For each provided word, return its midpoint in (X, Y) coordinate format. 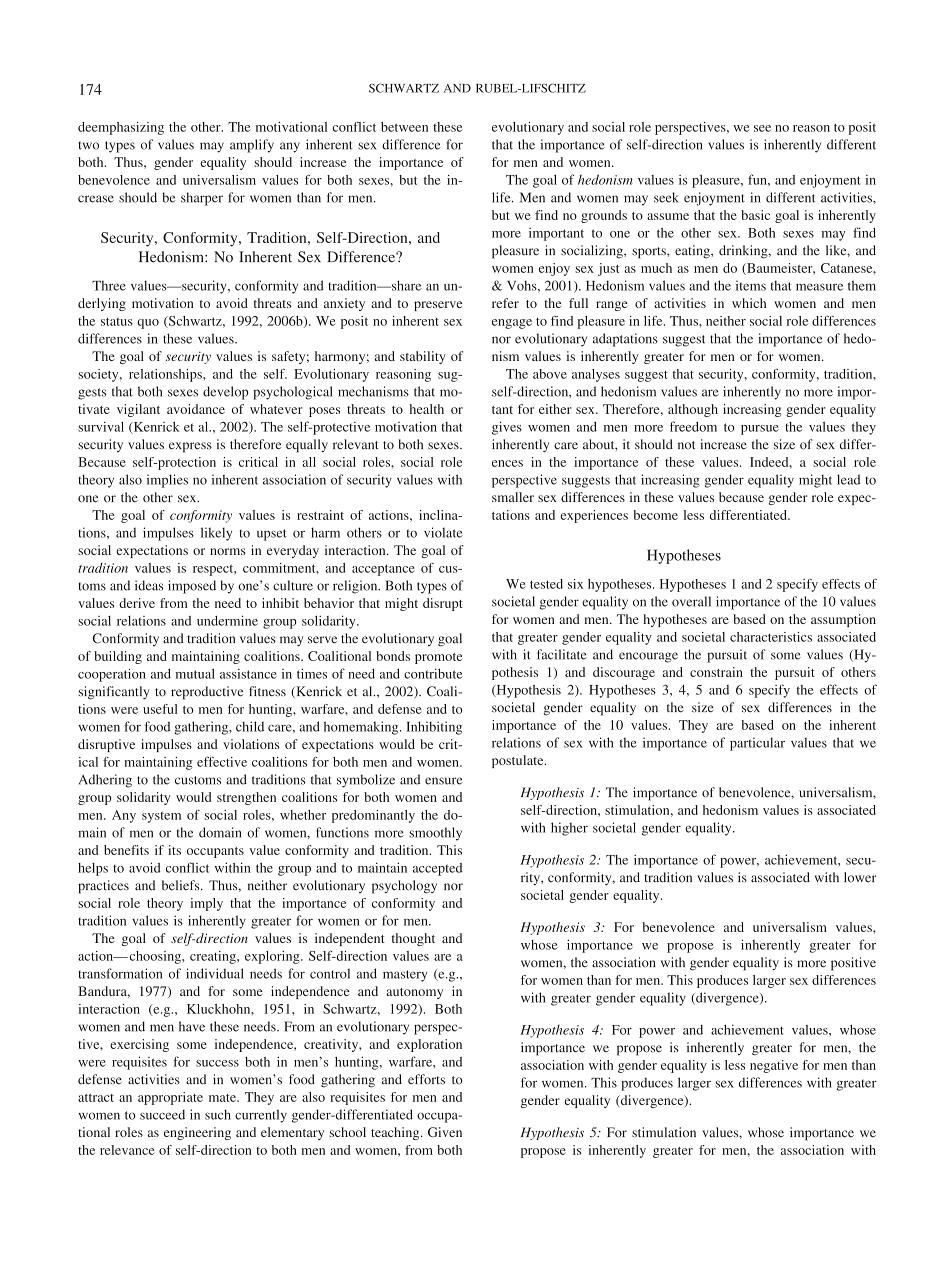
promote (438, 658)
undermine (227, 620)
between (404, 127)
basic (755, 215)
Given (445, 1132)
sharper (202, 199)
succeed (162, 1114)
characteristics (771, 637)
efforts (426, 1079)
